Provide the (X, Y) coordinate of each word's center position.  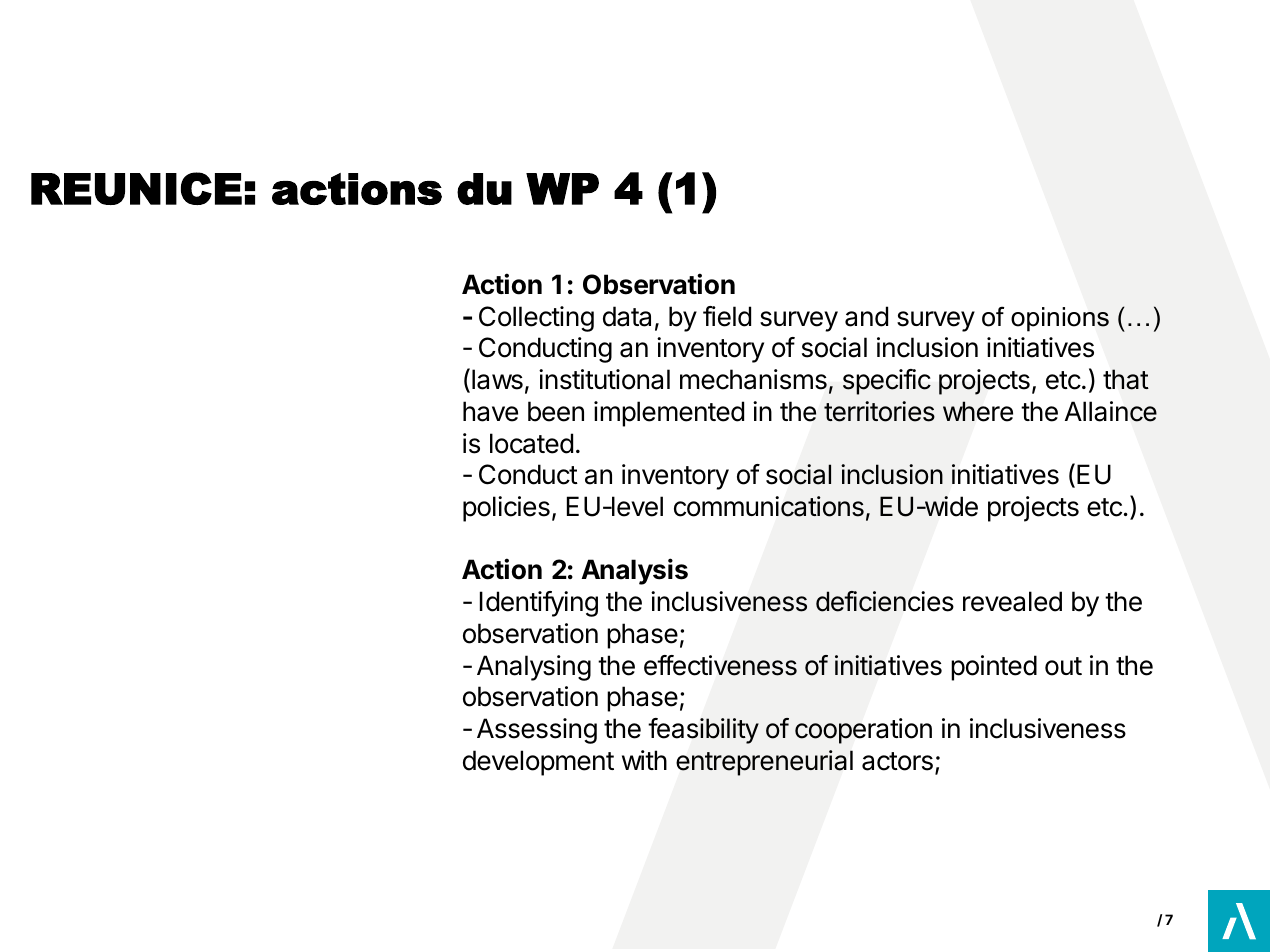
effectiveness (720, 665)
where (978, 411)
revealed (1012, 601)
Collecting (536, 319)
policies (506, 509)
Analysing (534, 668)
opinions (1060, 319)
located (531, 443)
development (538, 763)
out (1063, 666)
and (866, 316)
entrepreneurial (764, 763)
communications (769, 506)
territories (879, 411)
